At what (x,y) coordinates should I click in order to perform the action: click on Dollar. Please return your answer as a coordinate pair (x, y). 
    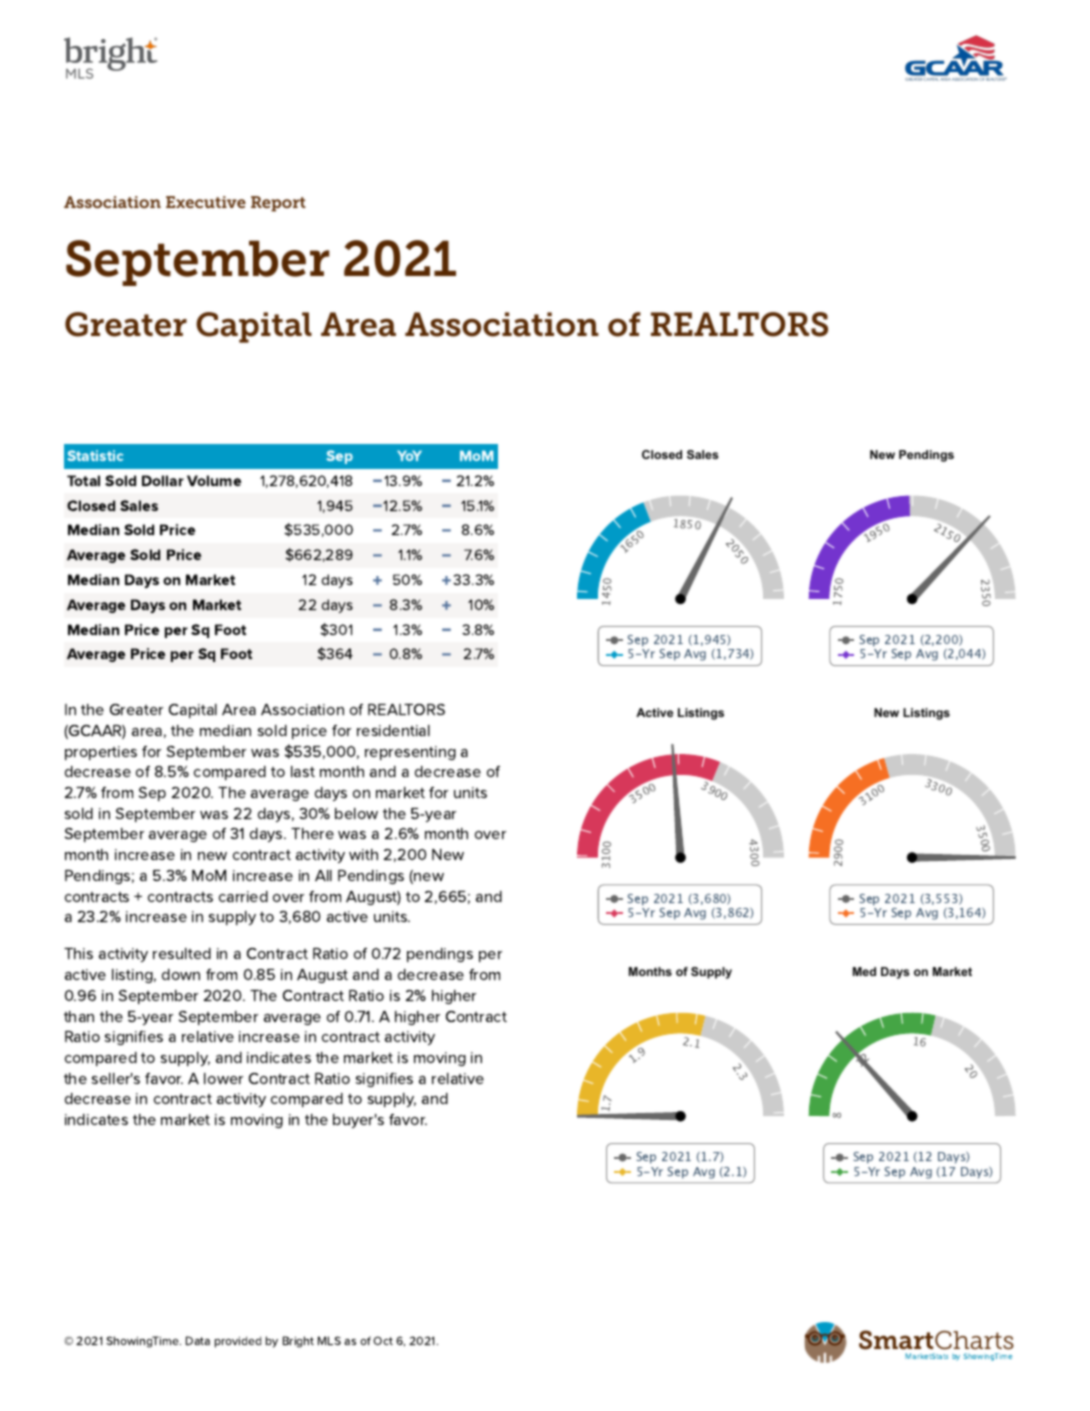
    Looking at the image, I should click on (163, 480).
